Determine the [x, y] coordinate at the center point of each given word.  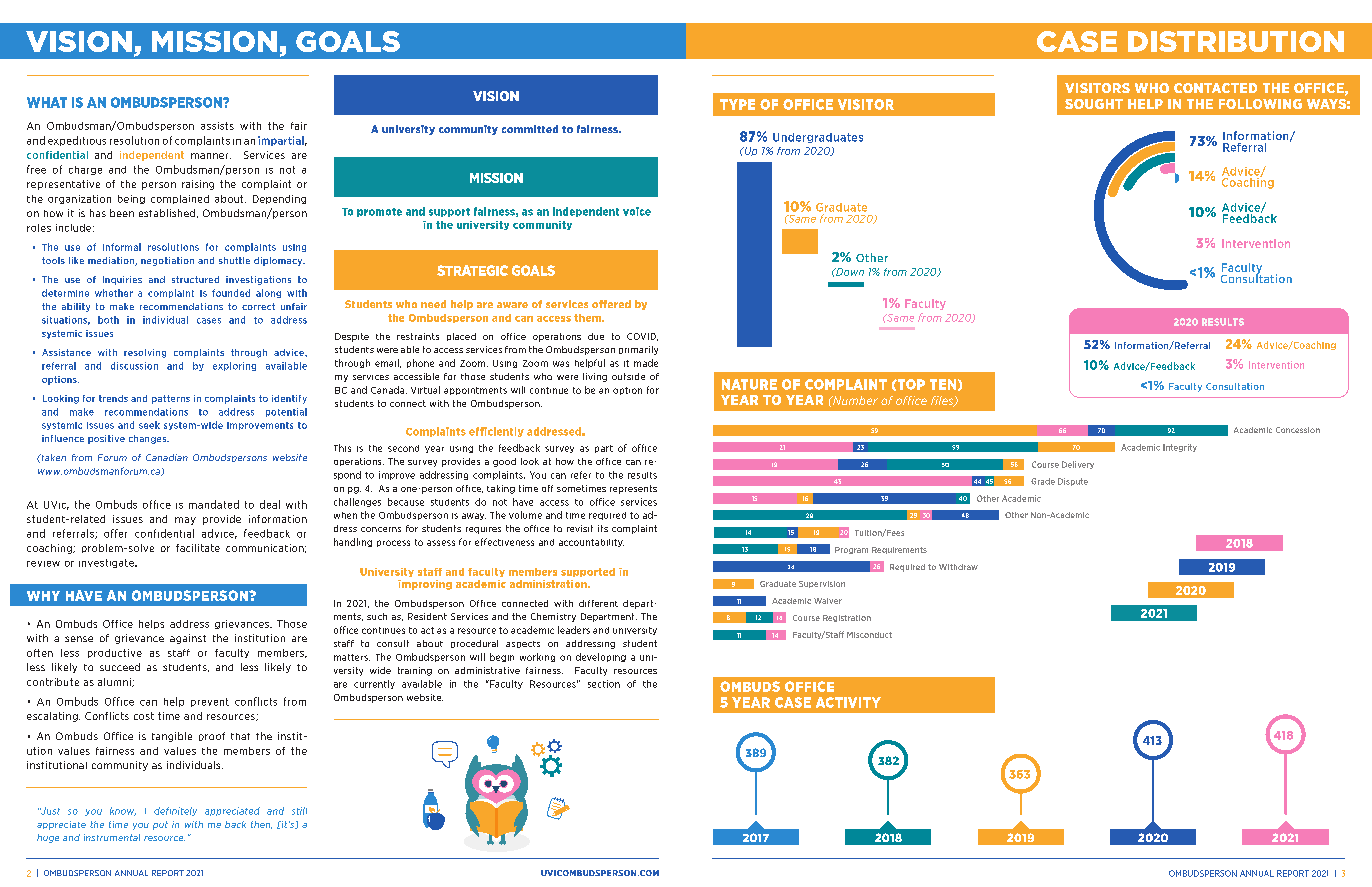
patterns [171, 399]
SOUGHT [1094, 104]
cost [144, 716]
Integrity [1180, 448]
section [604, 684]
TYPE [737, 104]
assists [217, 126]
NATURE [749, 384]
